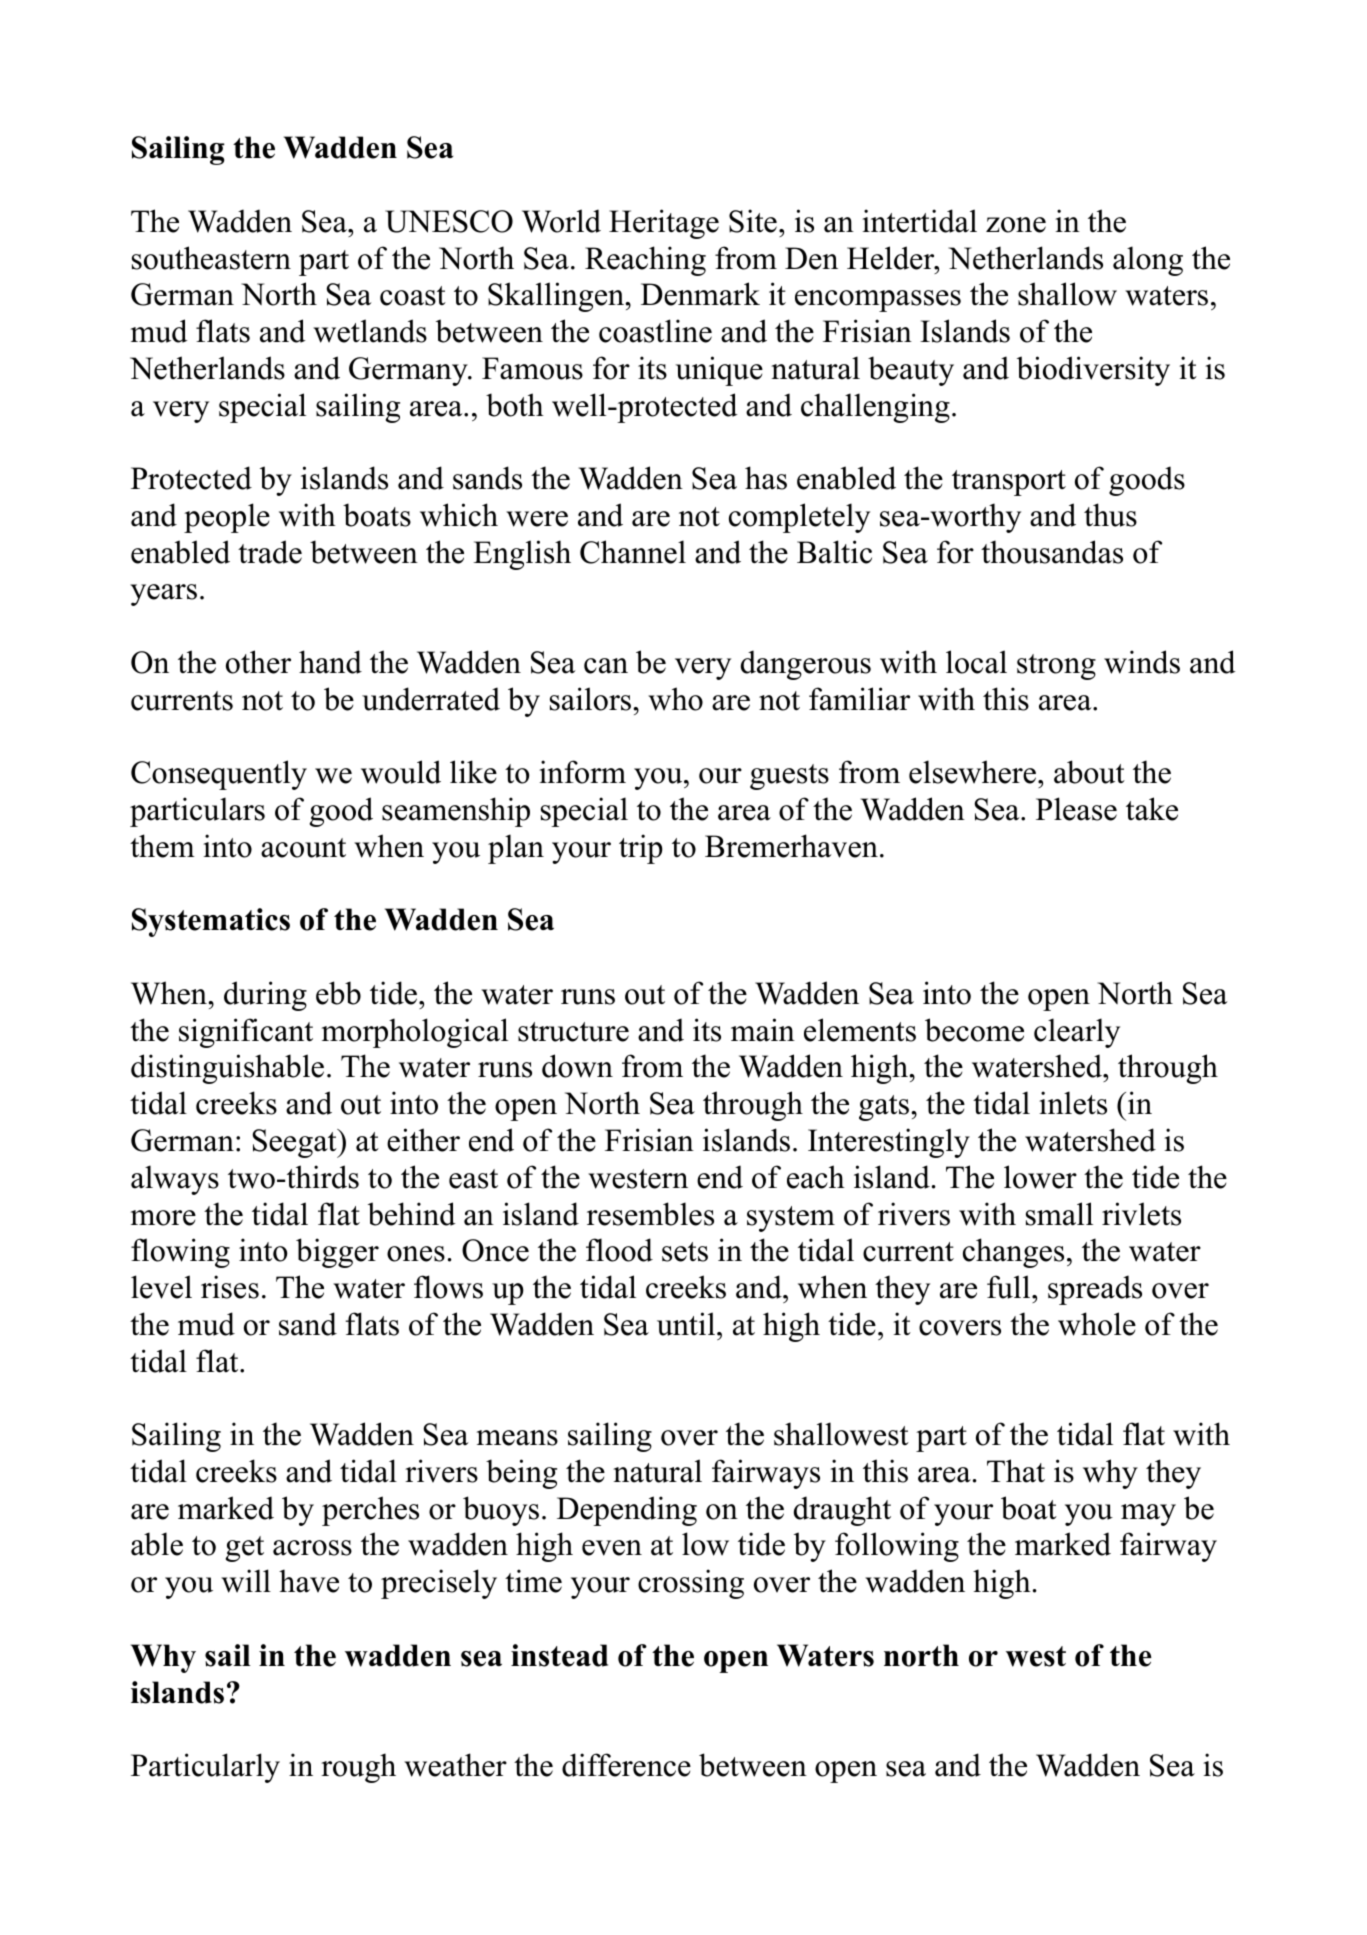  I want to click on wetlands, so click(370, 331).
